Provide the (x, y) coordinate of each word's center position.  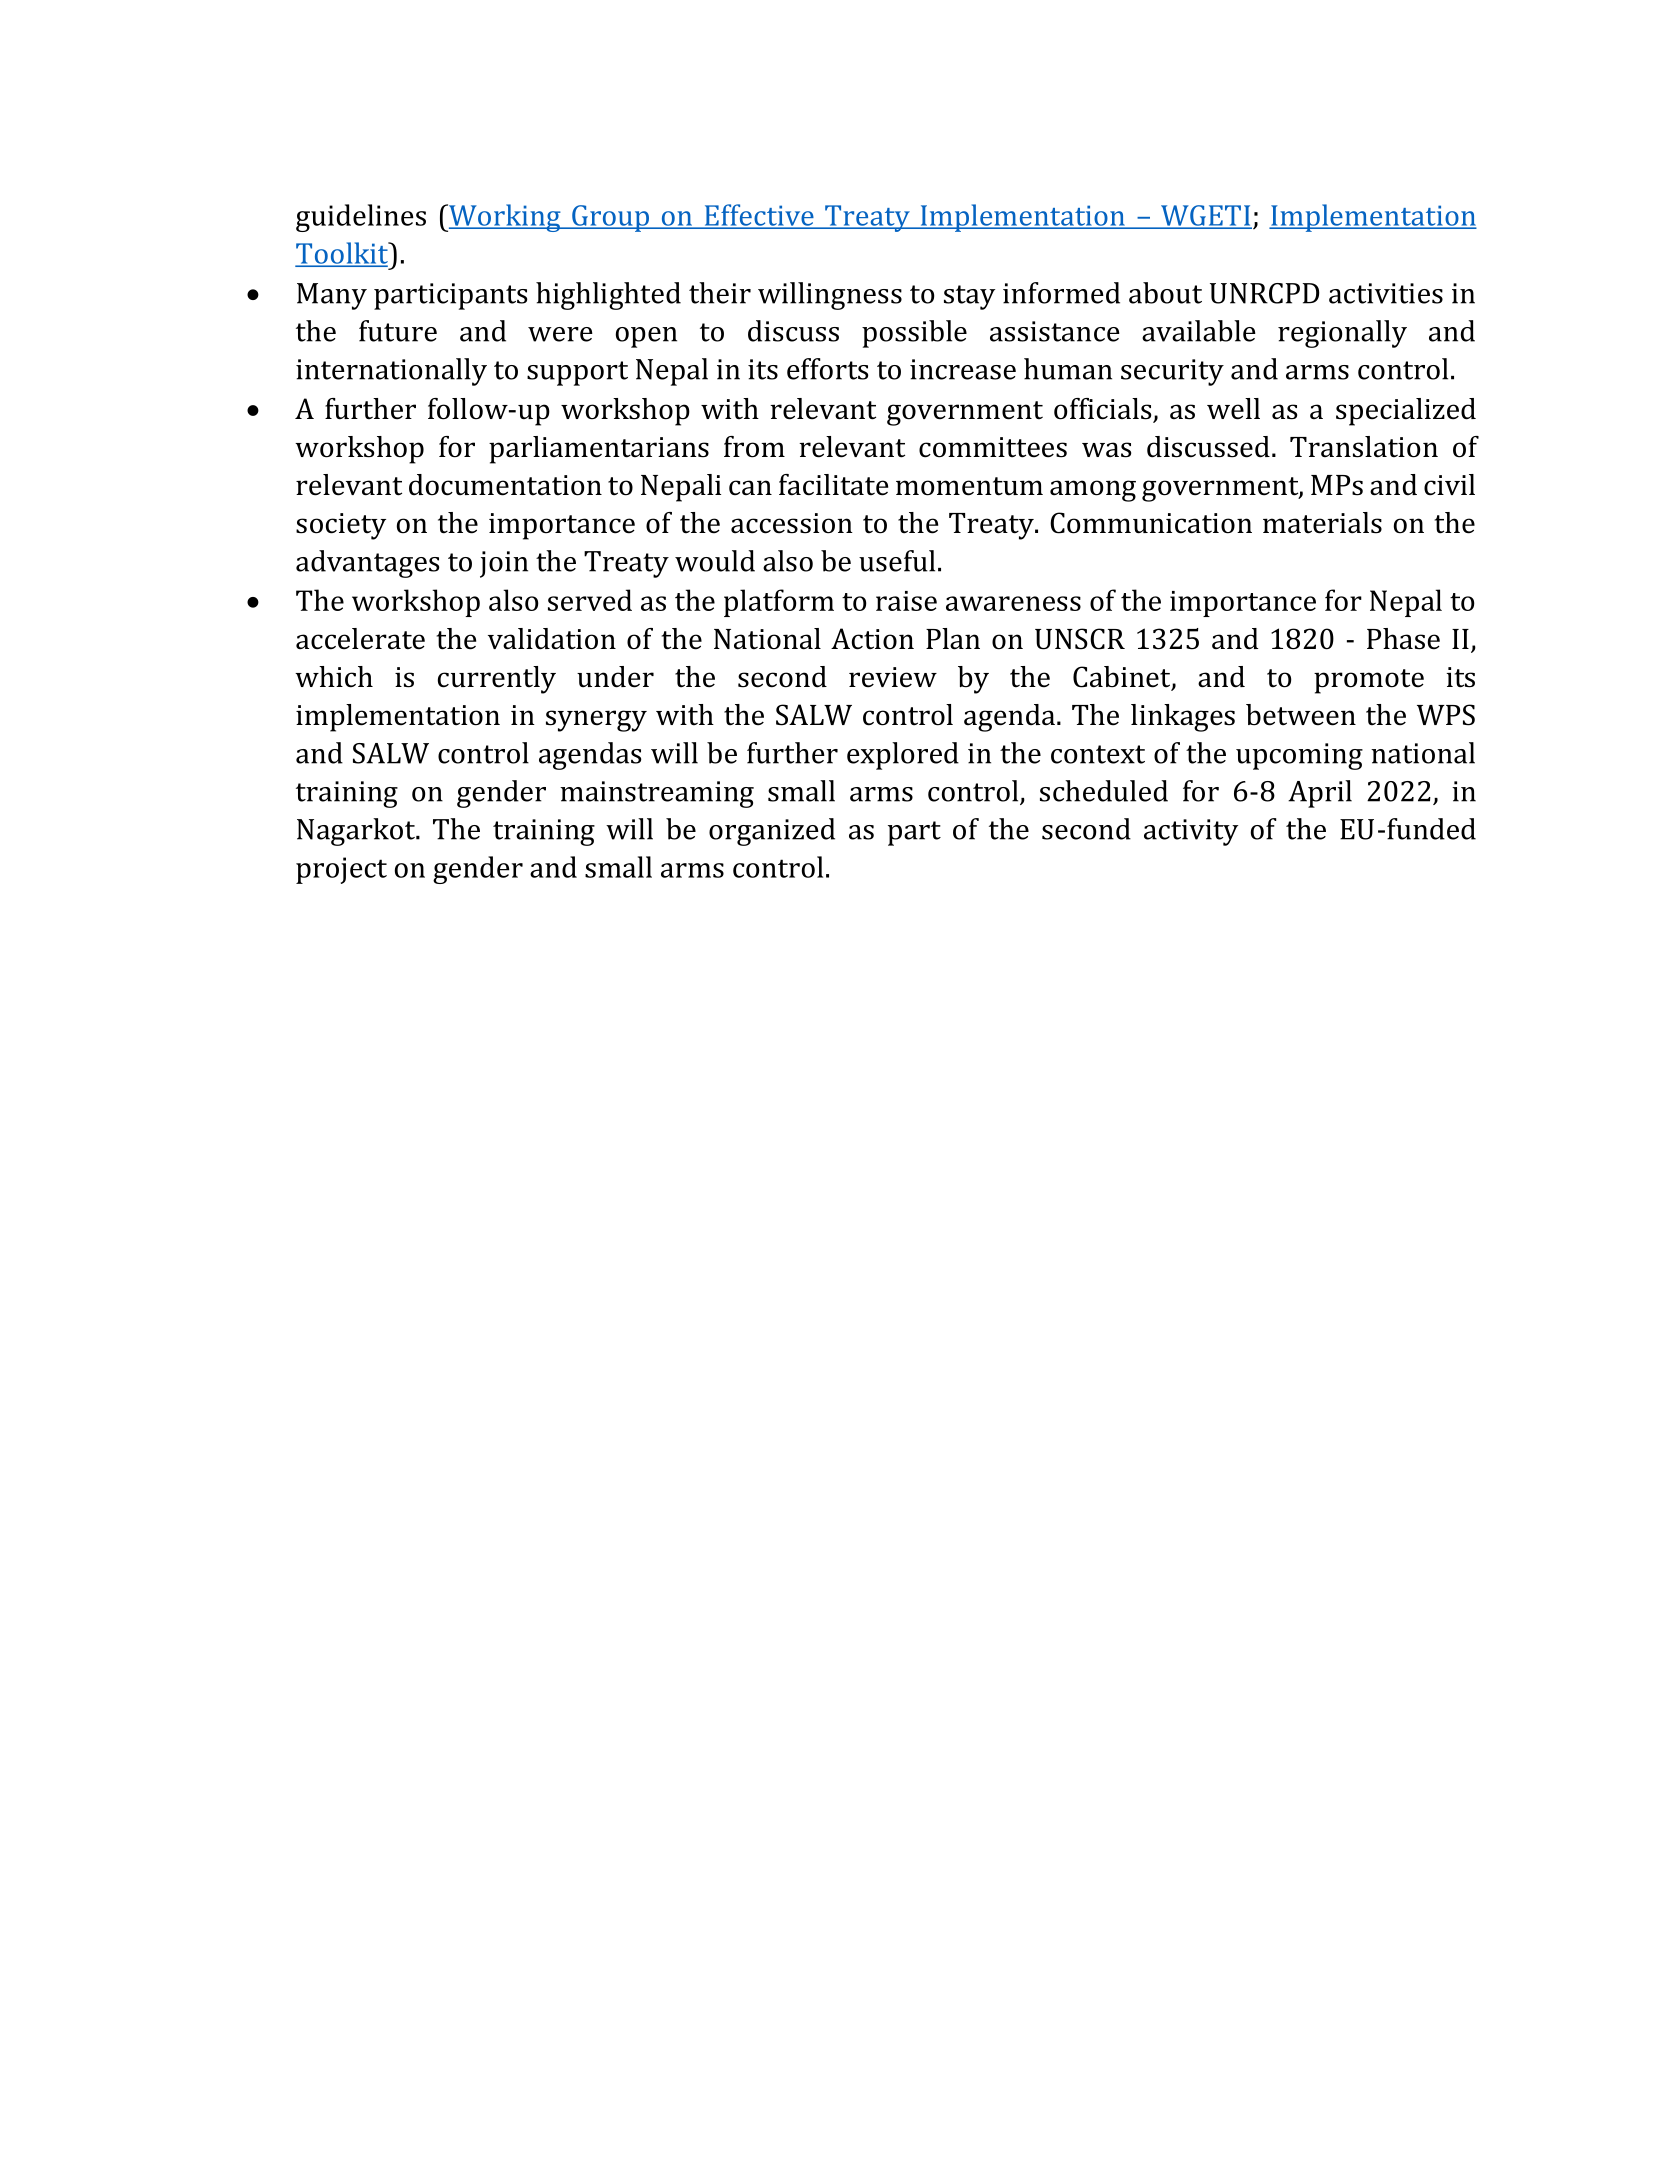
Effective (759, 216)
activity (1191, 832)
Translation (1364, 447)
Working (505, 218)
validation (552, 639)
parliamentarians (599, 450)
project (341, 870)
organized (772, 832)
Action (872, 639)
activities (1386, 293)
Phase (1403, 639)
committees (993, 447)
